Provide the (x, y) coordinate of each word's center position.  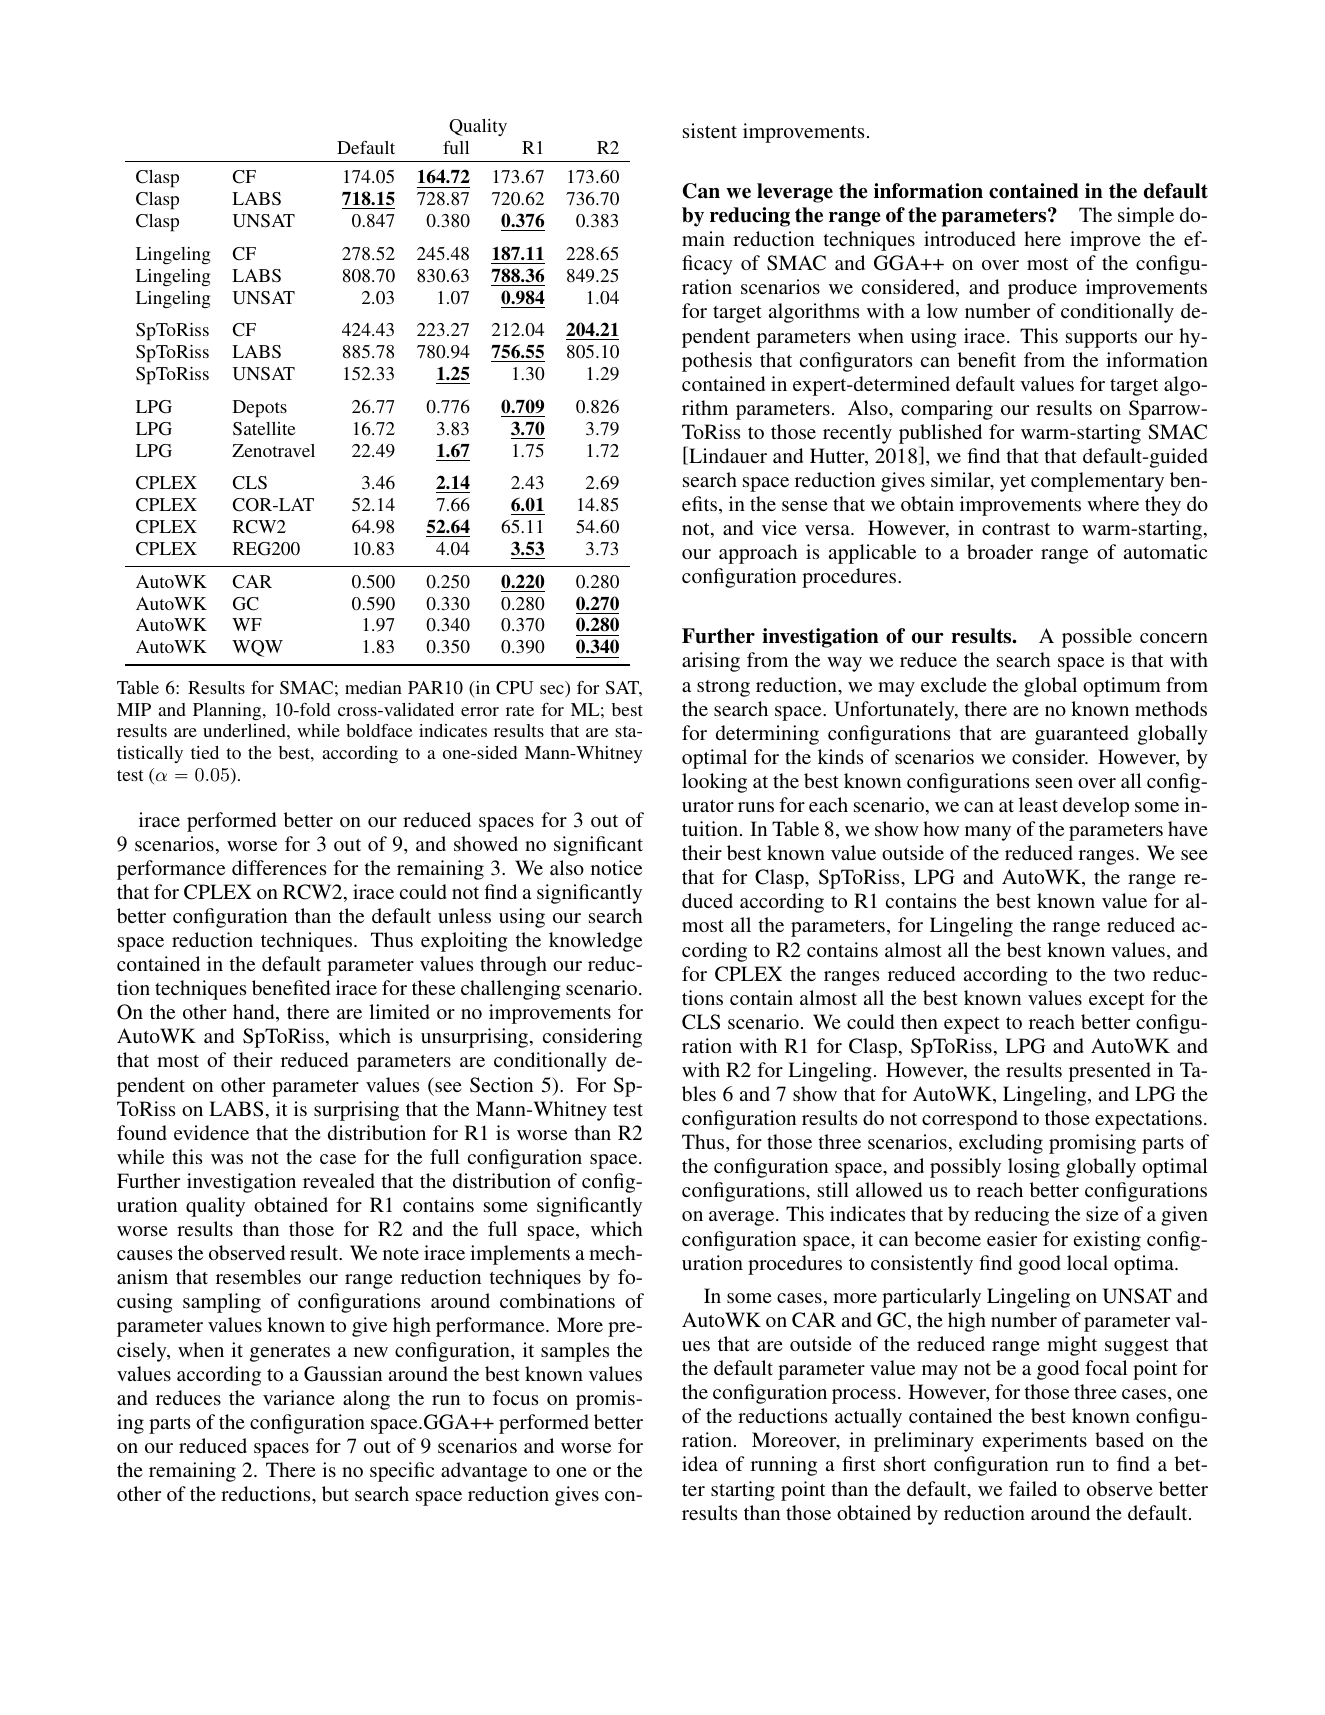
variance (299, 1397)
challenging (511, 990)
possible (1097, 638)
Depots (260, 409)
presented (1110, 1072)
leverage (795, 193)
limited (399, 1011)
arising (711, 662)
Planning (228, 711)
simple (1146, 217)
